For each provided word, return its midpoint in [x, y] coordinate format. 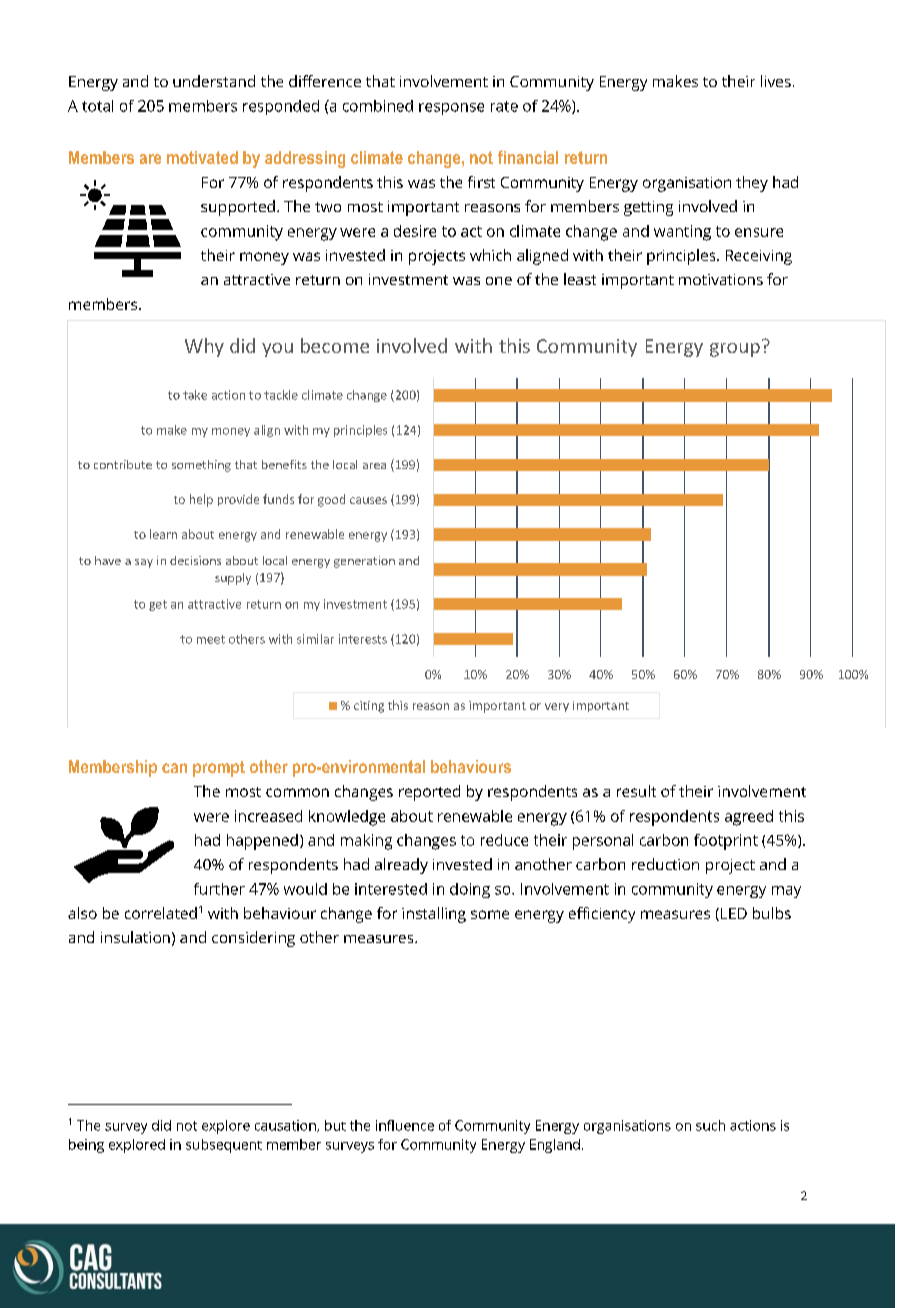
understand [214, 81]
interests [363, 639]
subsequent [224, 1146]
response [451, 109]
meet [211, 639]
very [557, 707]
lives [776, 81]
